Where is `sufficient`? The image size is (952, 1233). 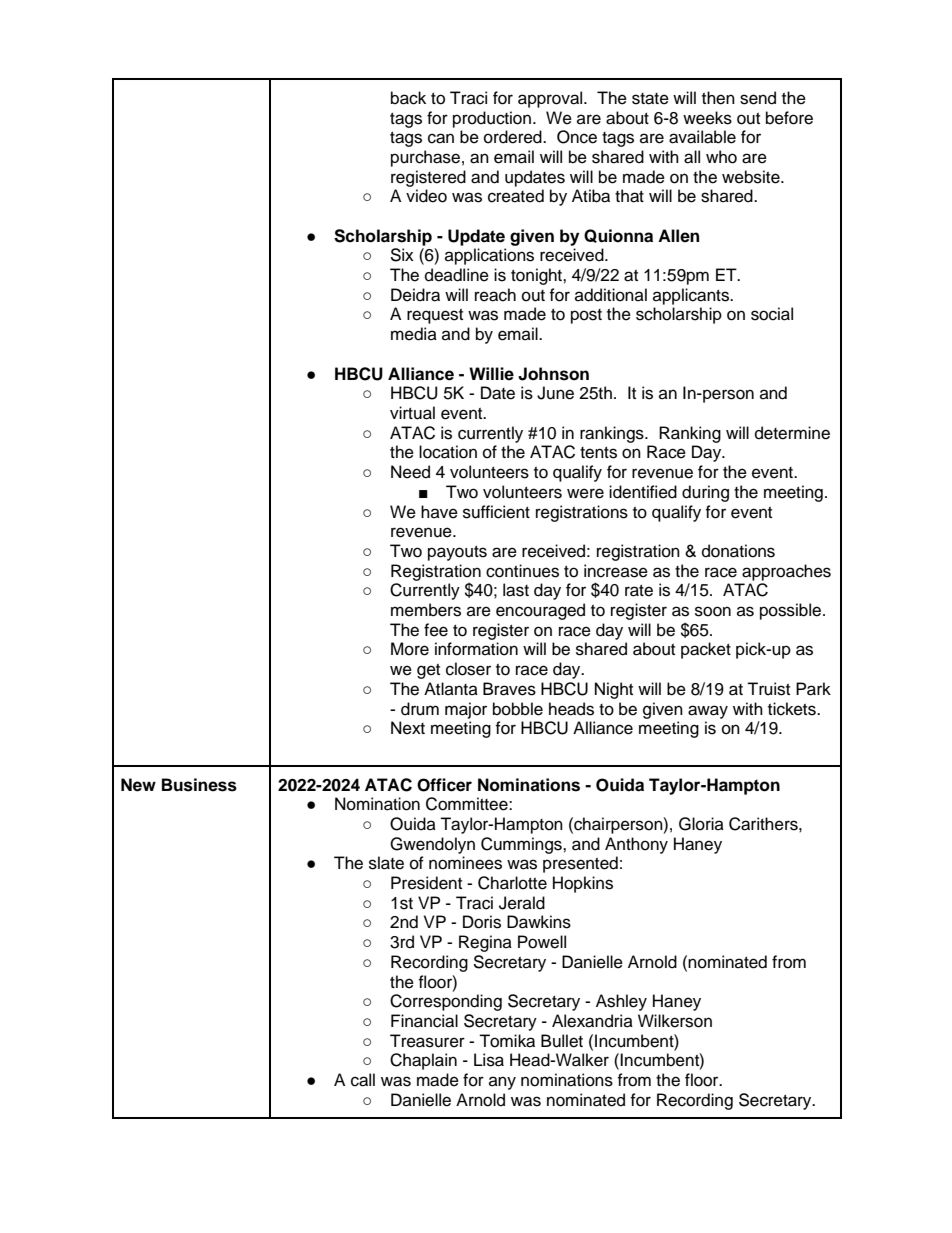 sufficient is located at coordinates (496, 512).
